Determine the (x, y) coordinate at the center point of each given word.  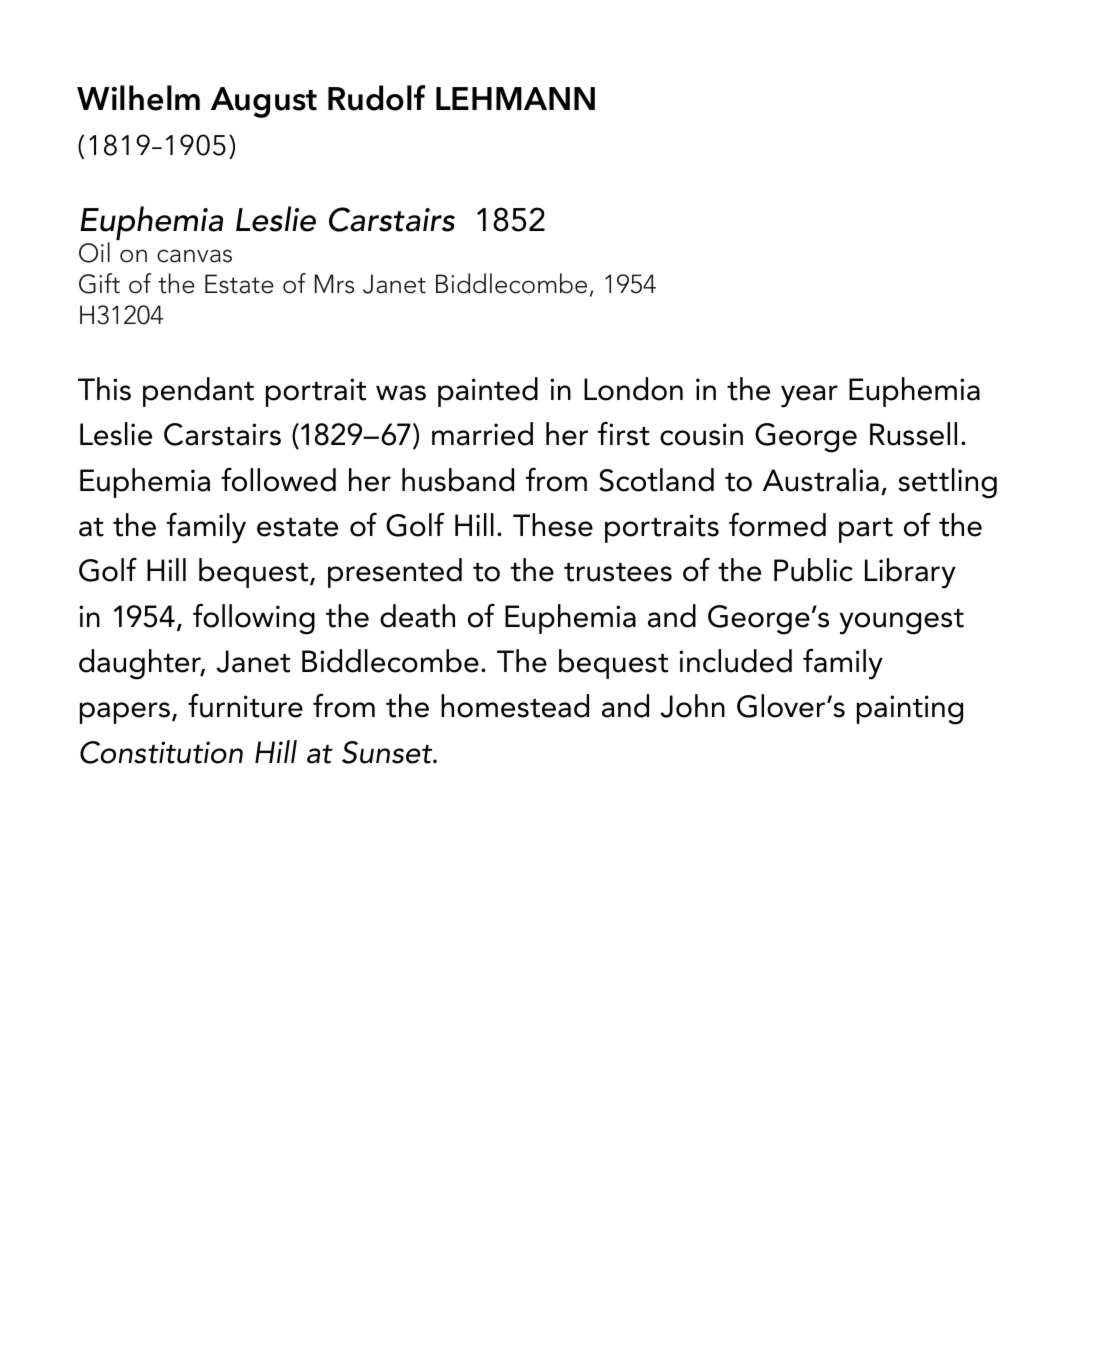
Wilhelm (138, 98)
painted (488, 392)
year (809, 396)
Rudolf (376, 98)
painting (910, 710)
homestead (515, 706)
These (553, 525)
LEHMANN (515, 98)
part (866, 530)
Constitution (161, 752)
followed (278, 479)
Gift (99, 283)
